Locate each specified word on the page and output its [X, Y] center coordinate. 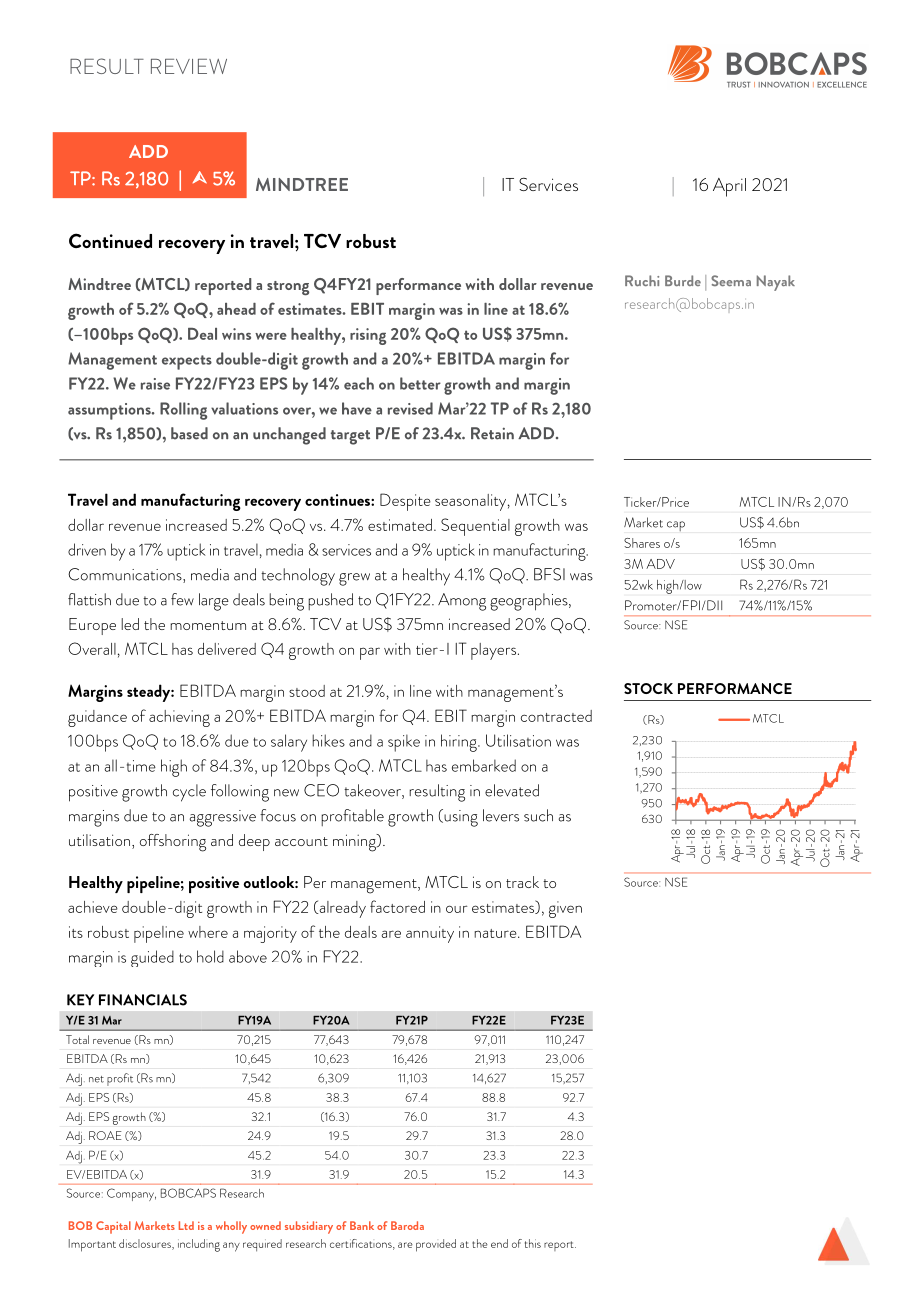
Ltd [186, 1225]
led [130, 624]
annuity [430, 934]
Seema [731, 280]
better [420, 383]
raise [155, 384]
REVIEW [189, 66]
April [729, 187]
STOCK [648, 688]
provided [436, 1245]
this [533, 1243]
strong [288, 288]
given [565, 909]
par [370, 653]
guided [152, 958]
